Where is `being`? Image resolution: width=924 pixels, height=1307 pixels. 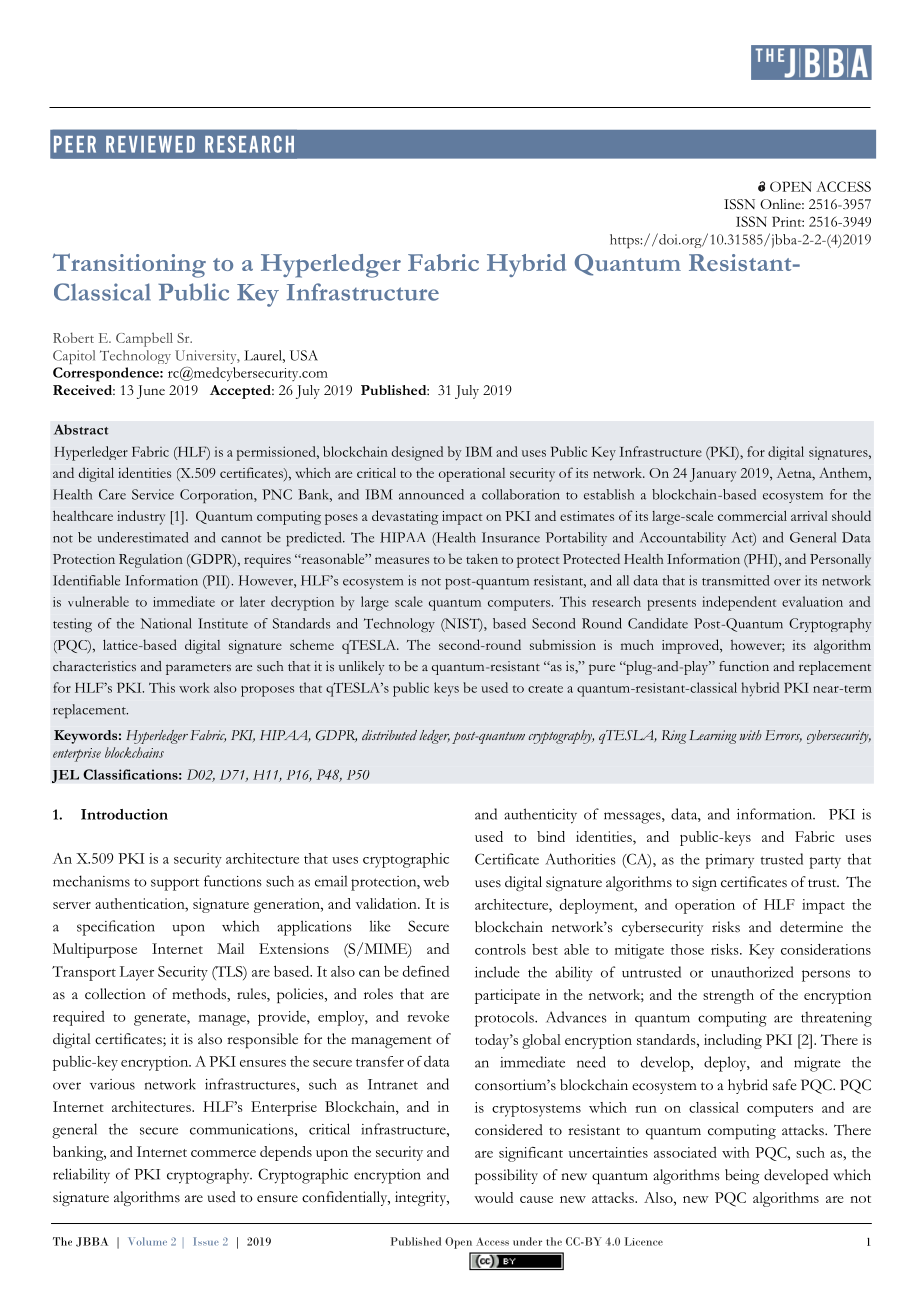 being is located at coordinates (742, 1176).
